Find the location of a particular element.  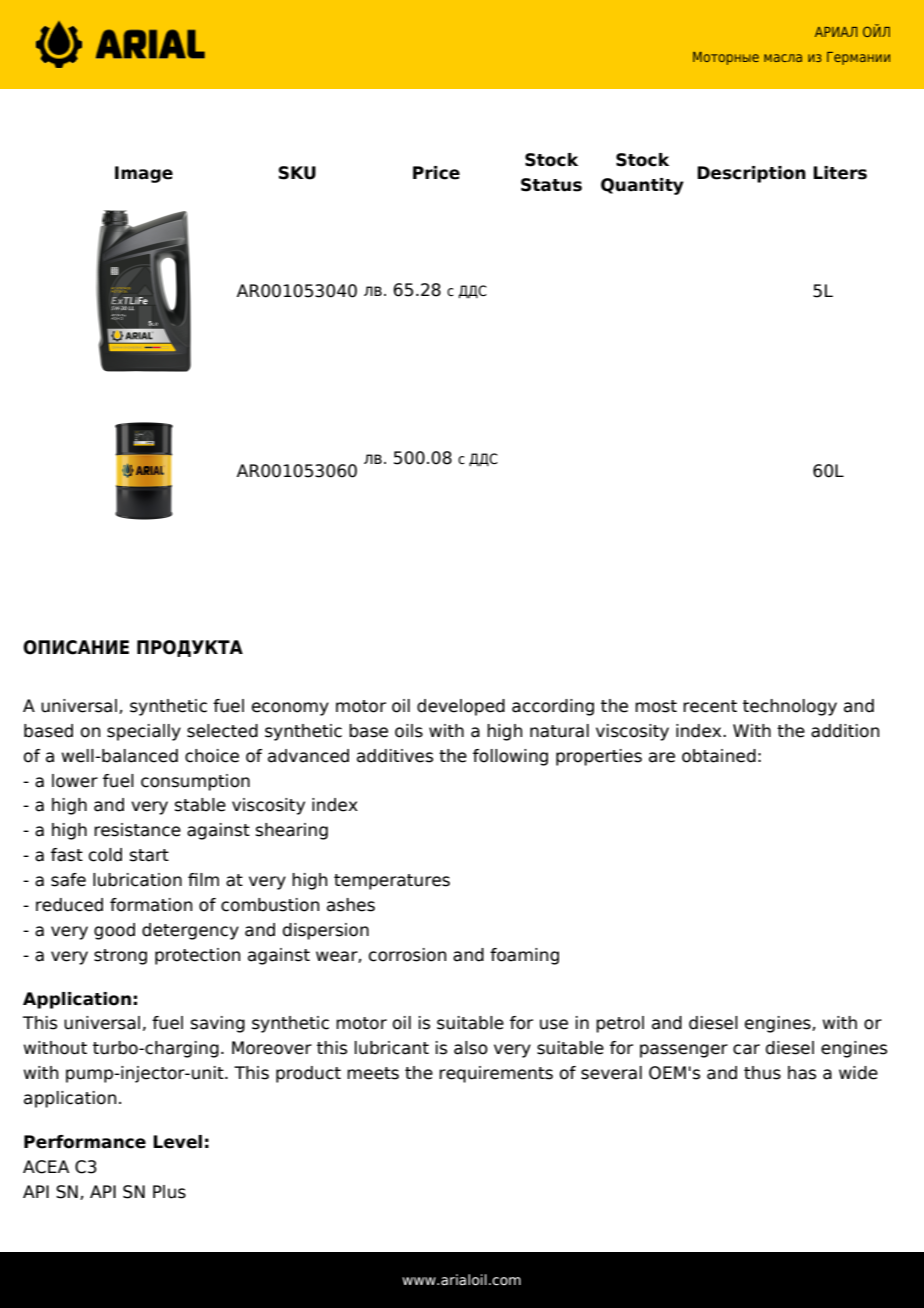

Level is located at coordinates (177, 1142).
